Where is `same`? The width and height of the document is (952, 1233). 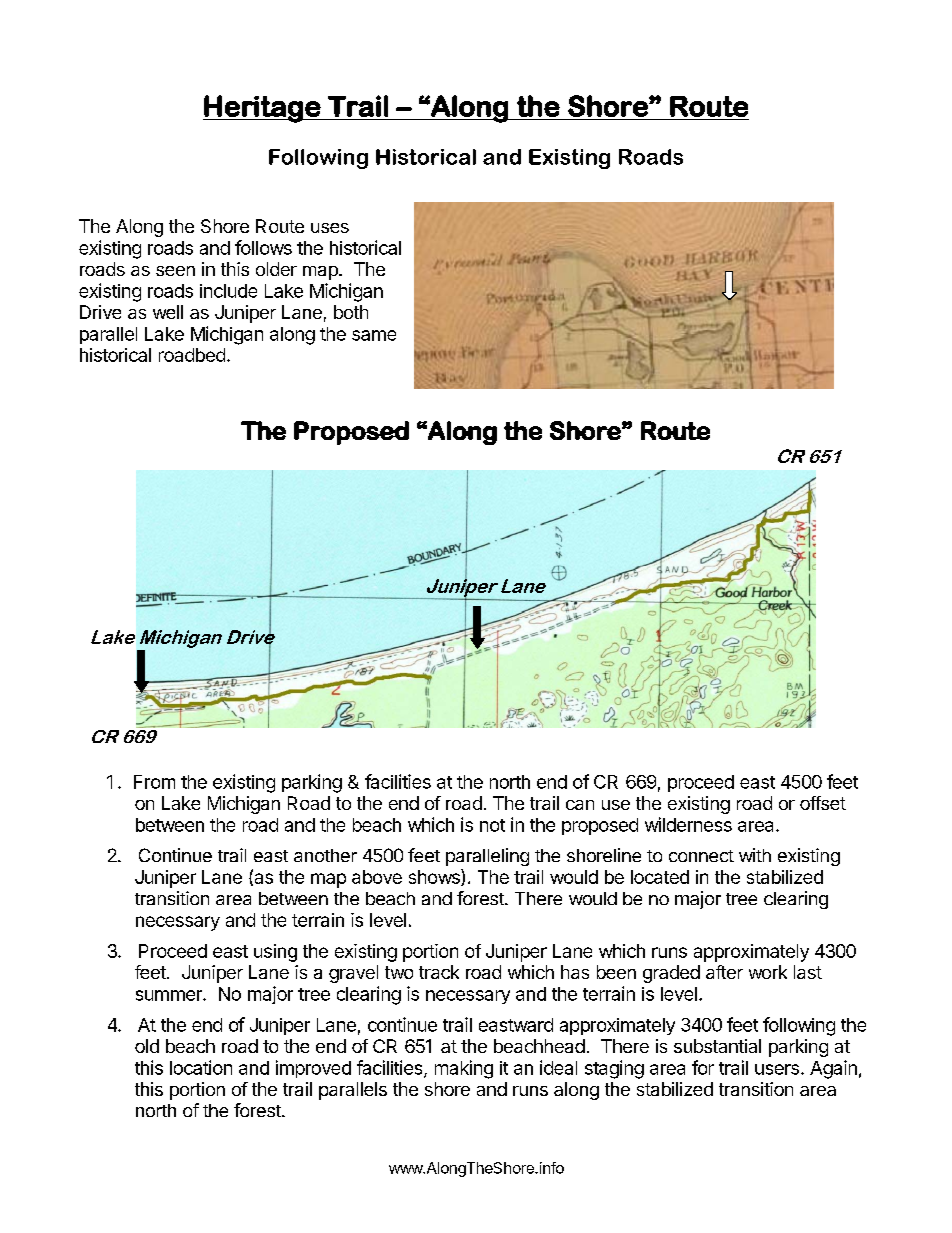
same is located at coordinates (374, 335).
